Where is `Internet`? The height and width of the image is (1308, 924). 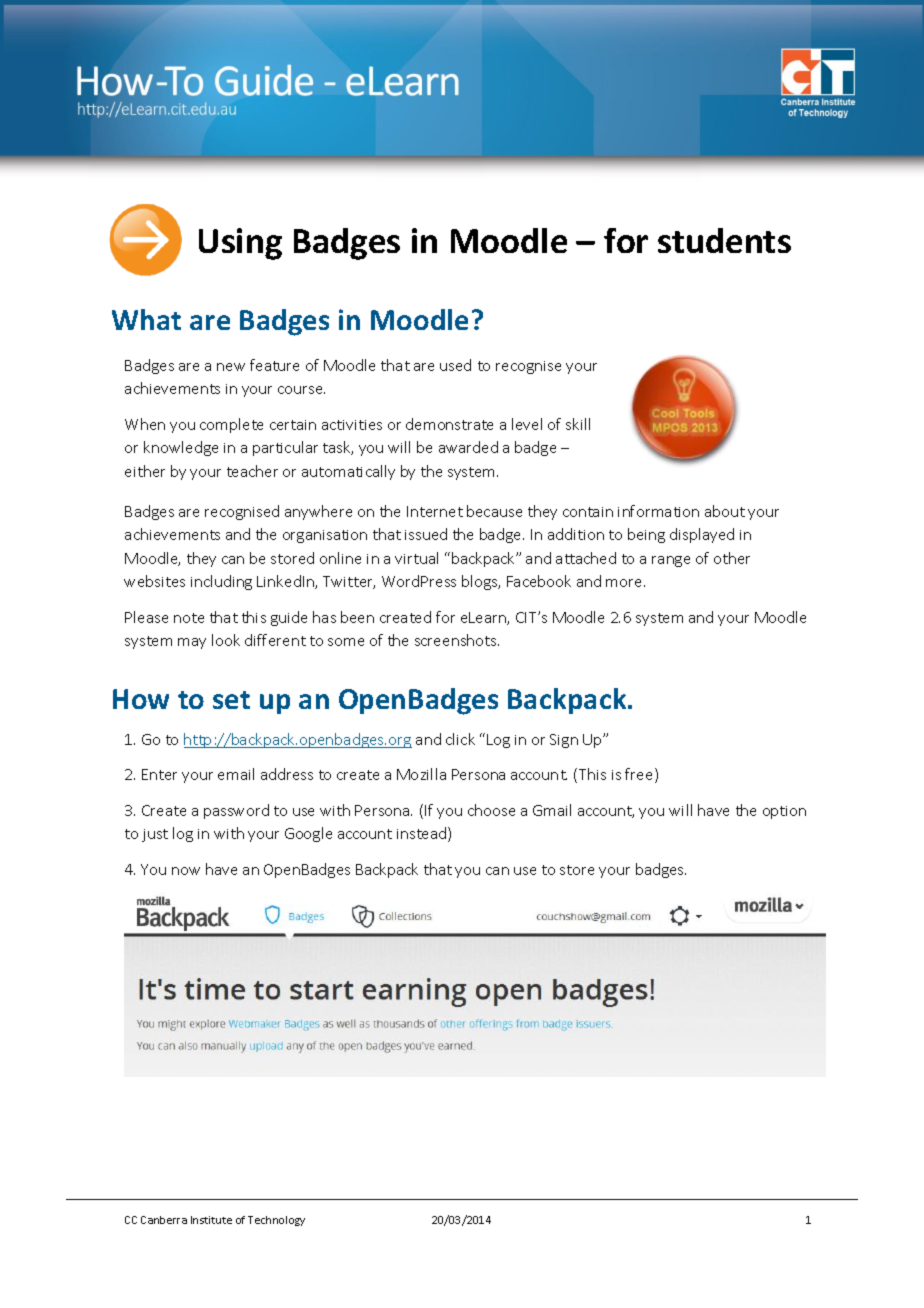 Internet is located at coordinates (435, 511).
